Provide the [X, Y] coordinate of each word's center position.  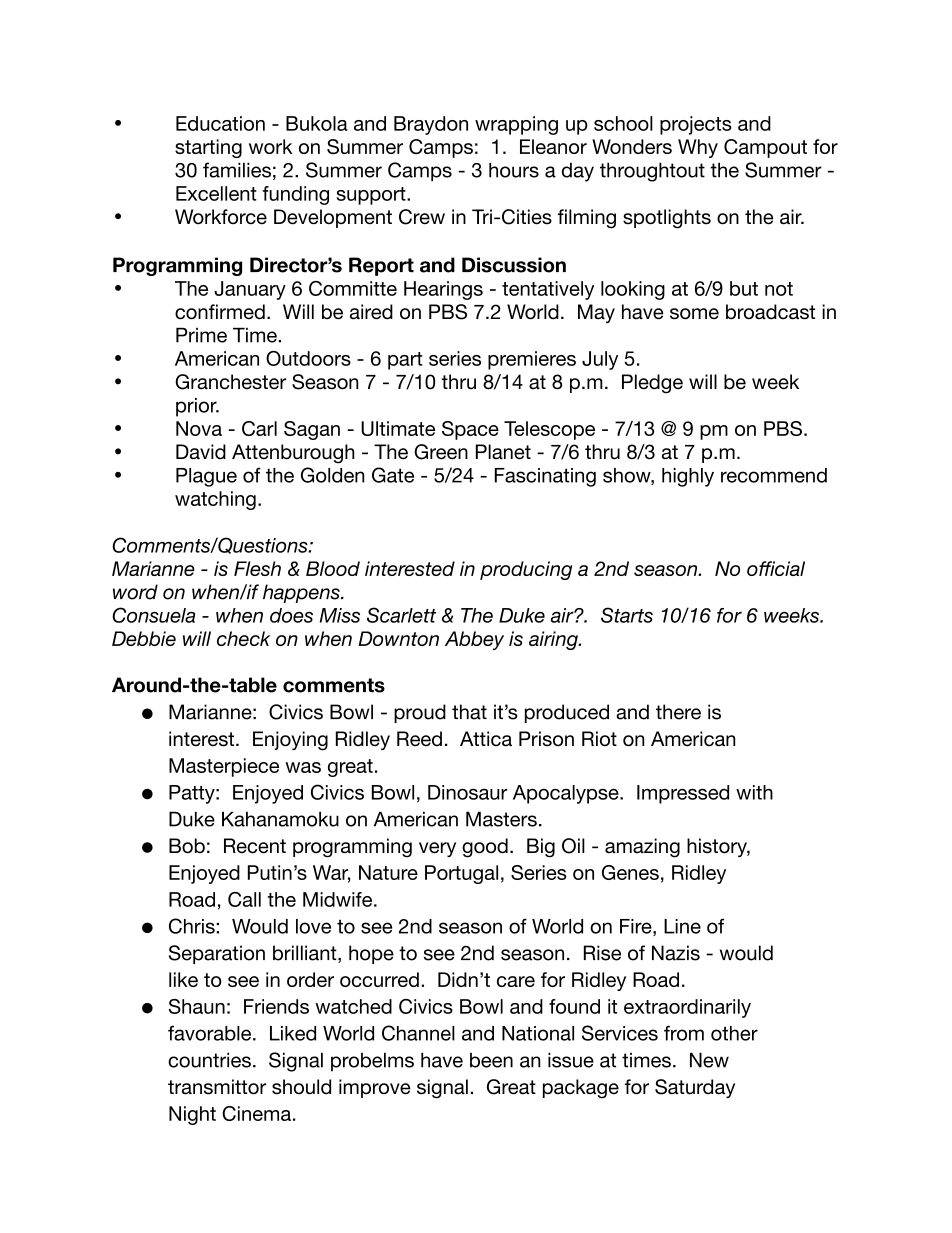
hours [514, 170]
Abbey [474, 640]
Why [698, 148]
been [491, 1060]
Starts [627, 615]
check [243, 638]
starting [208, 148]
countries [209, 1060]
